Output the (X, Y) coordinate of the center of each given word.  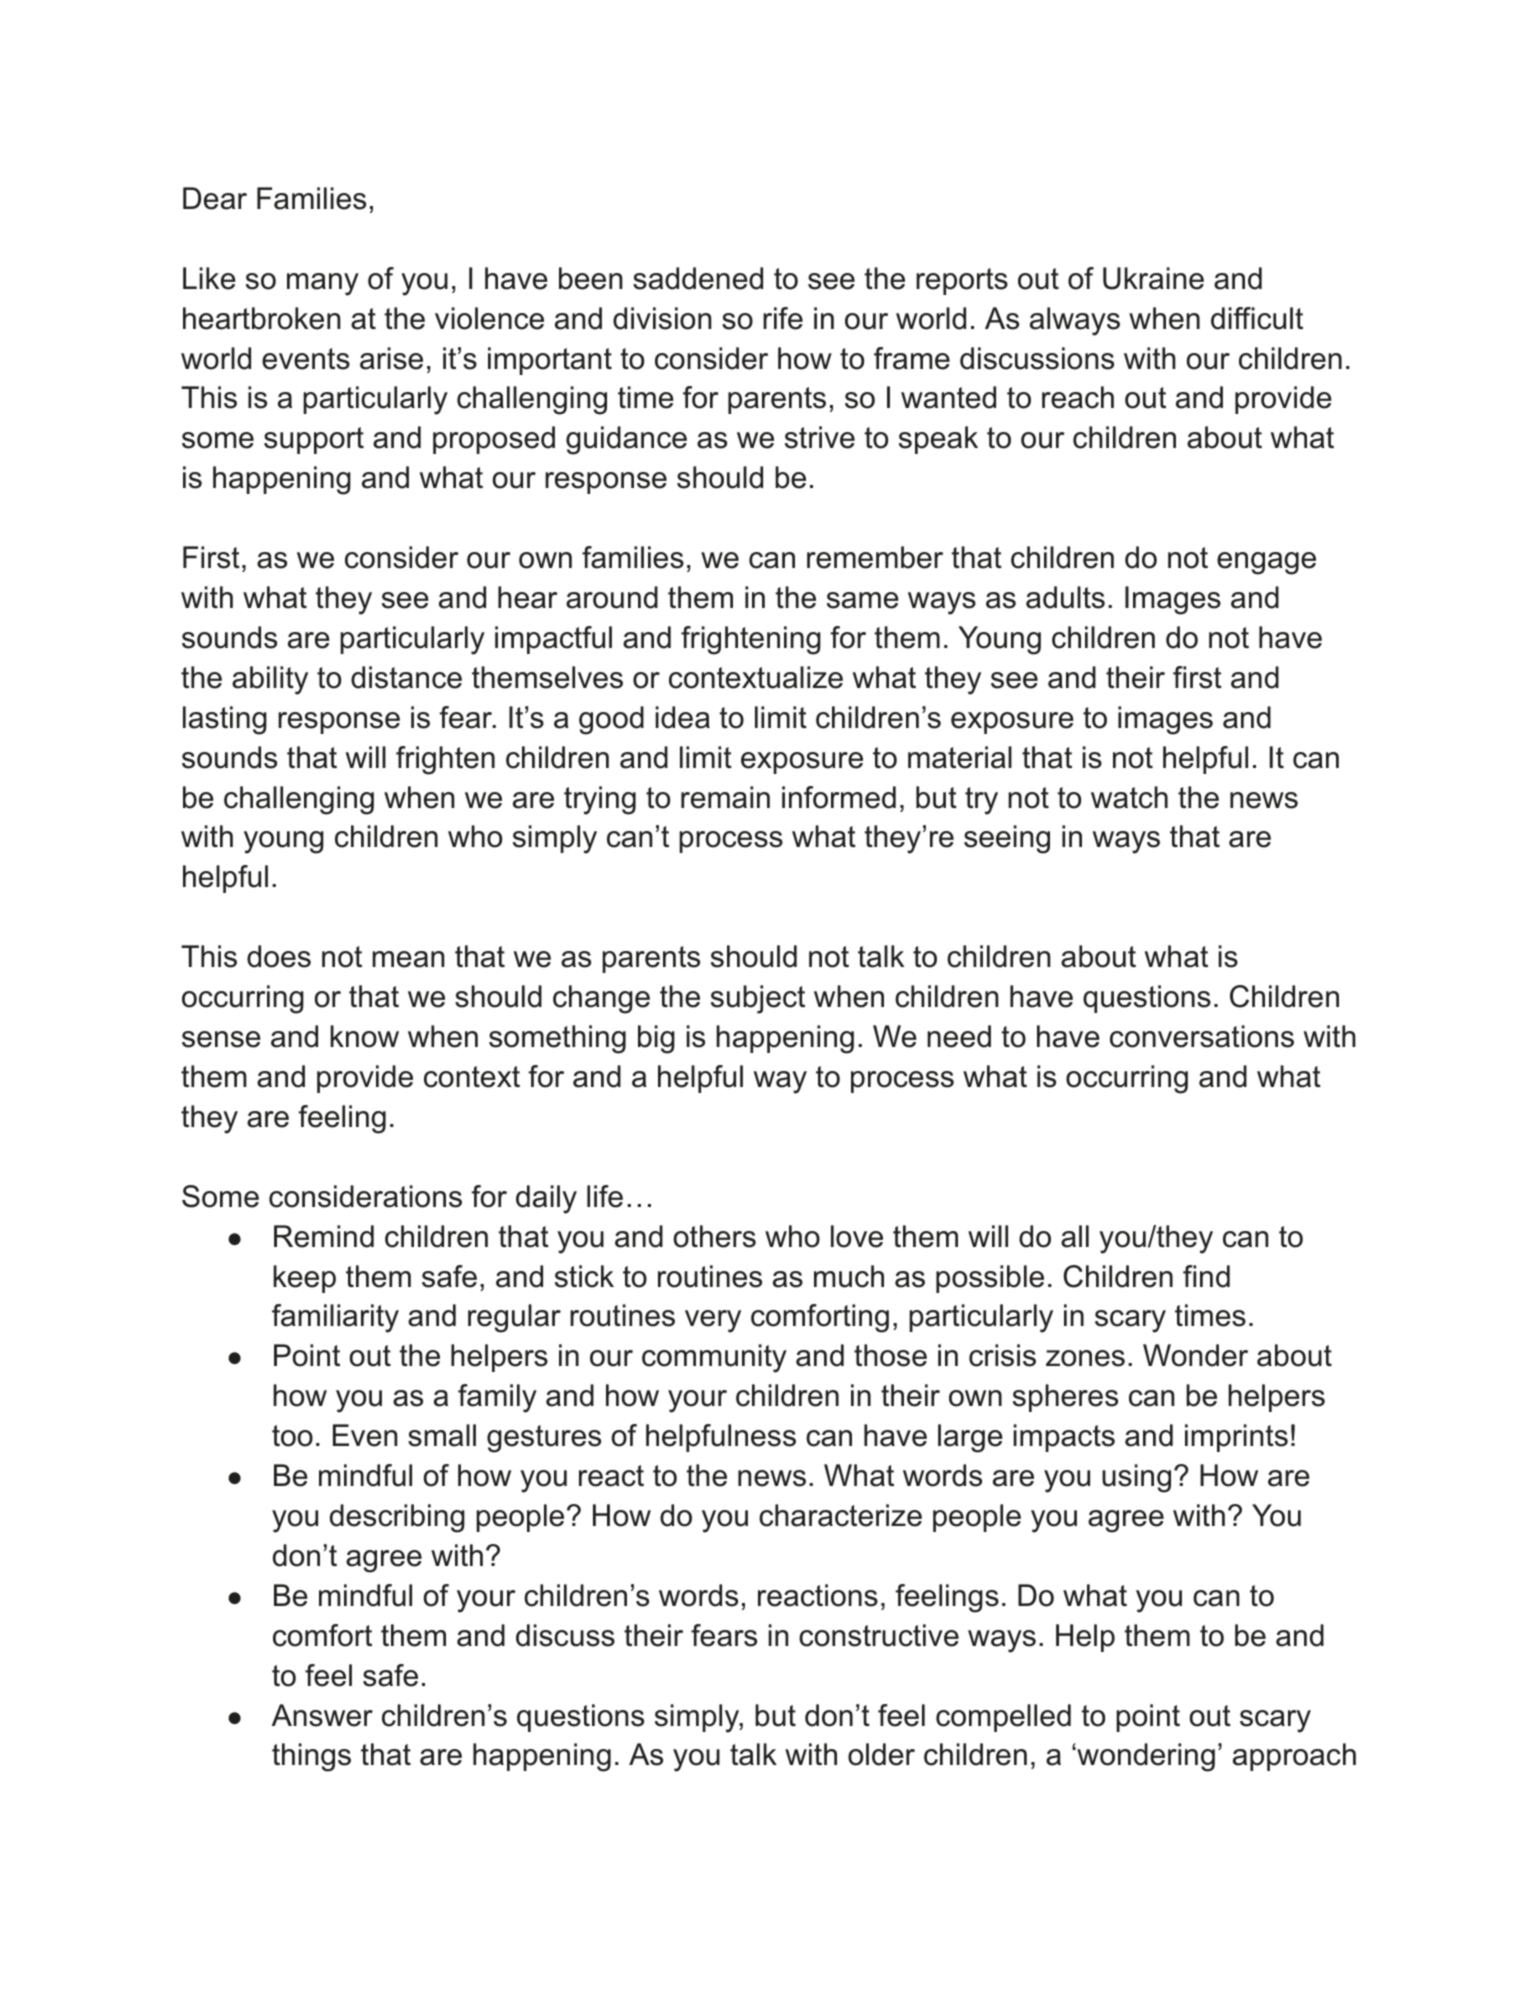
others (714, 1236)
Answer (322, 1715)
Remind (324, 1236)
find (1206, 1276)
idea (682, 717)
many (323, 284)
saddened (698, 278)
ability (270, 680)
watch (1129, 797)
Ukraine (1153, 278)
